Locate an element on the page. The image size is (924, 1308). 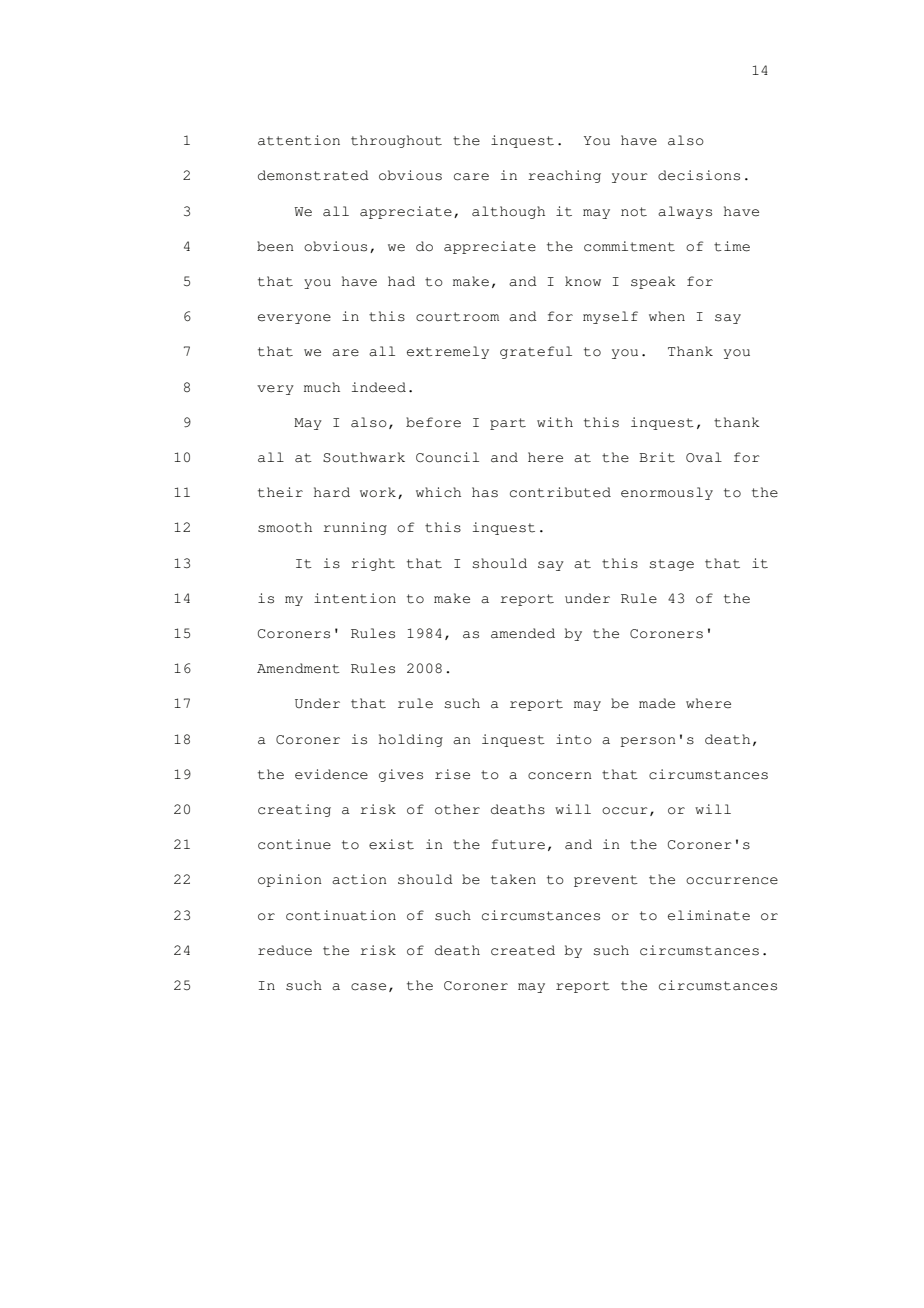
when is located at coordinates (667, 316).
